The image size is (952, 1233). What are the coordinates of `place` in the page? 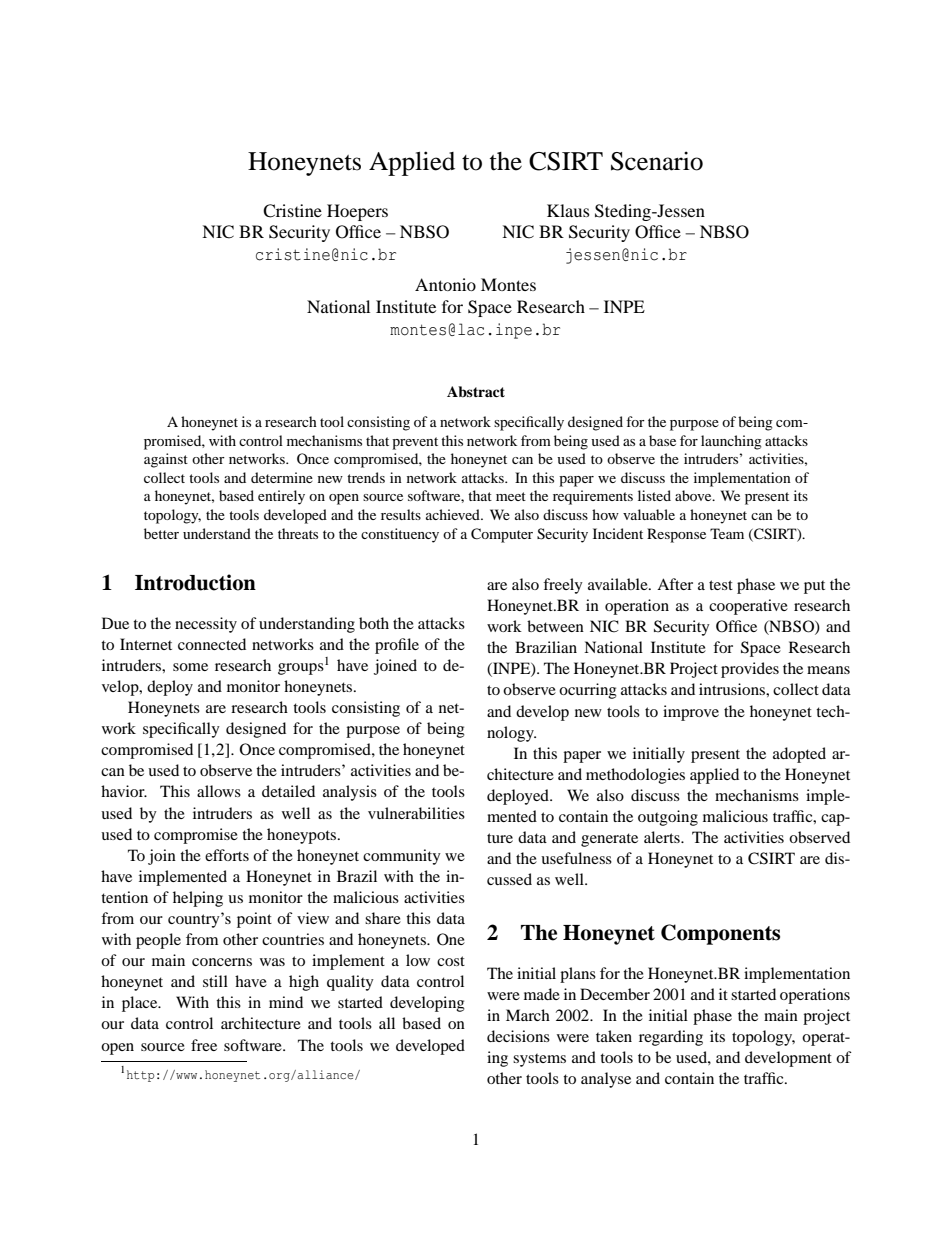 It's located at (141, 1004).
